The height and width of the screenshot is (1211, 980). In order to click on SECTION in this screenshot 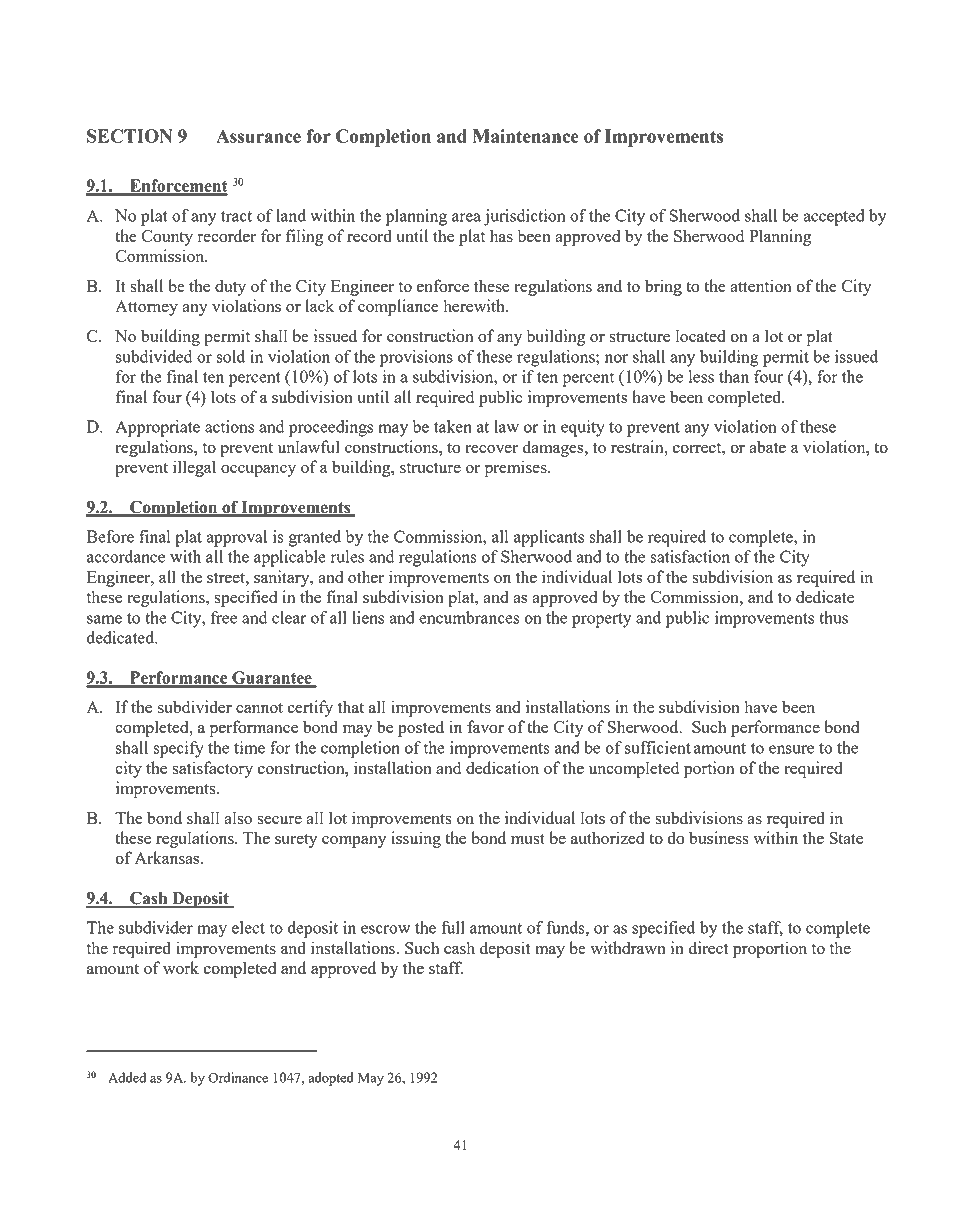, I will do `click(129, 136)`.
